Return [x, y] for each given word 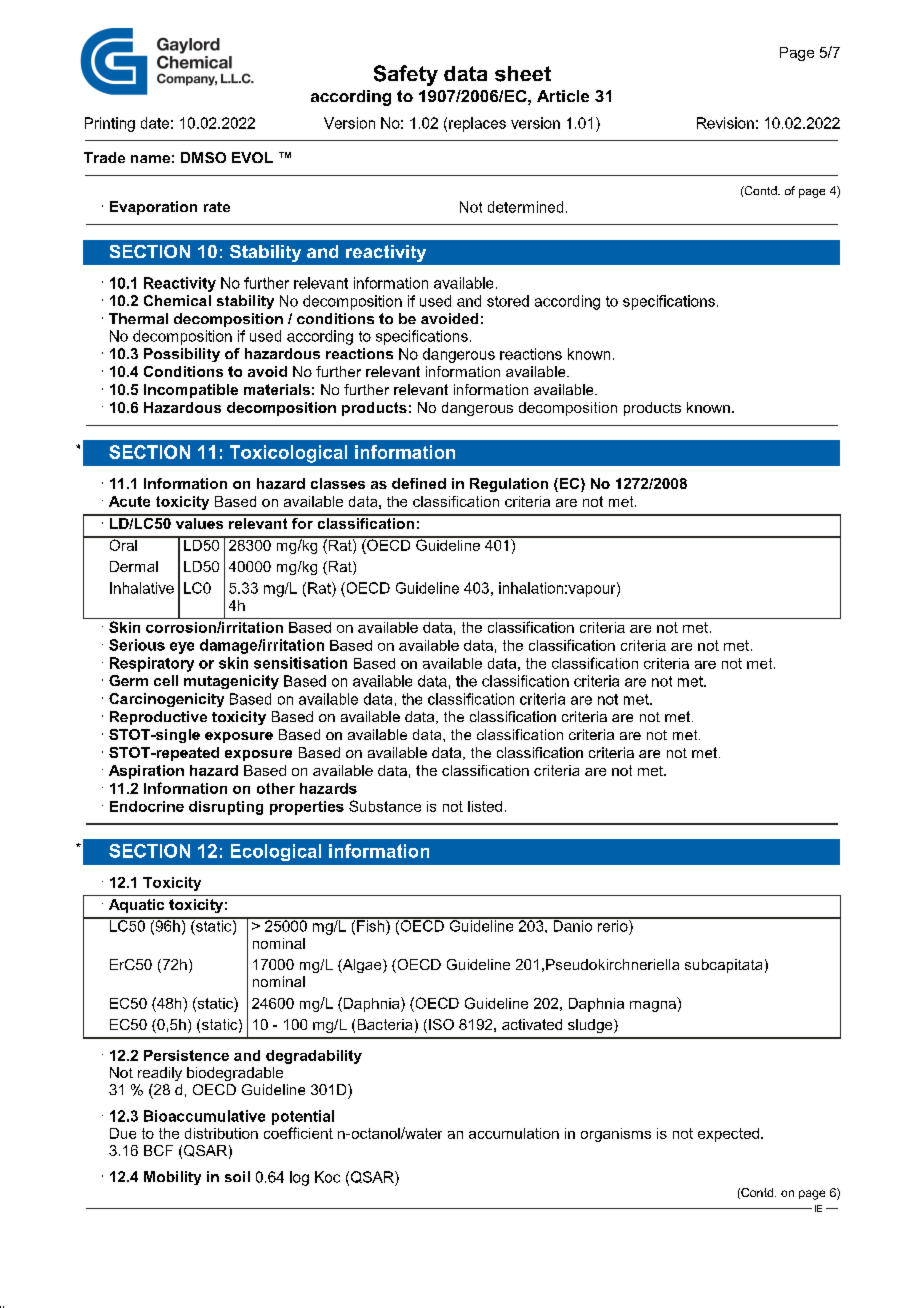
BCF [158, 1150]
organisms [616, 1135]
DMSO [203, 157]
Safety [406, 75]
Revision [725, 123]
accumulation [514, 1133]
